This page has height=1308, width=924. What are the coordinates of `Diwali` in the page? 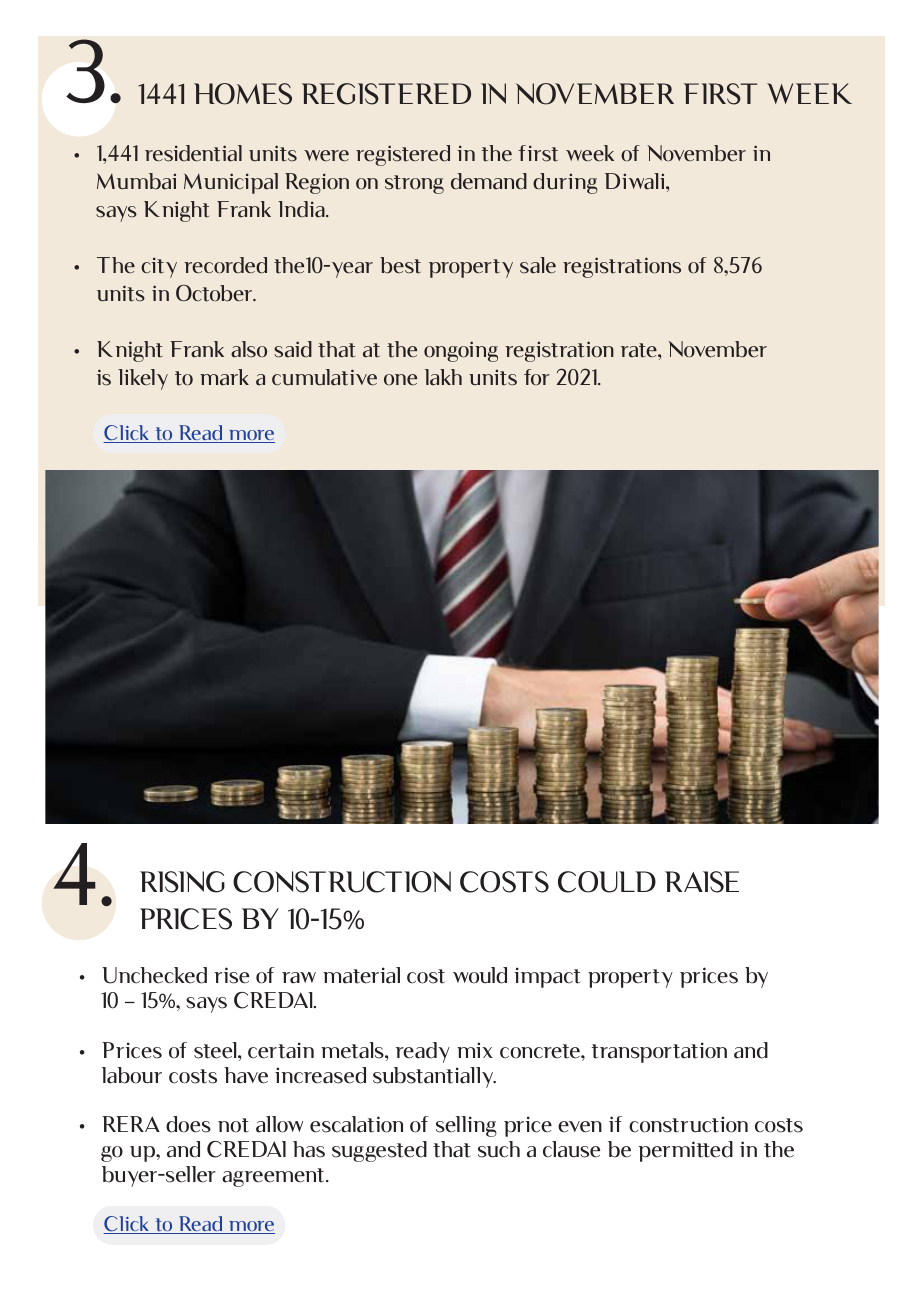 It's located at (636, 181).
